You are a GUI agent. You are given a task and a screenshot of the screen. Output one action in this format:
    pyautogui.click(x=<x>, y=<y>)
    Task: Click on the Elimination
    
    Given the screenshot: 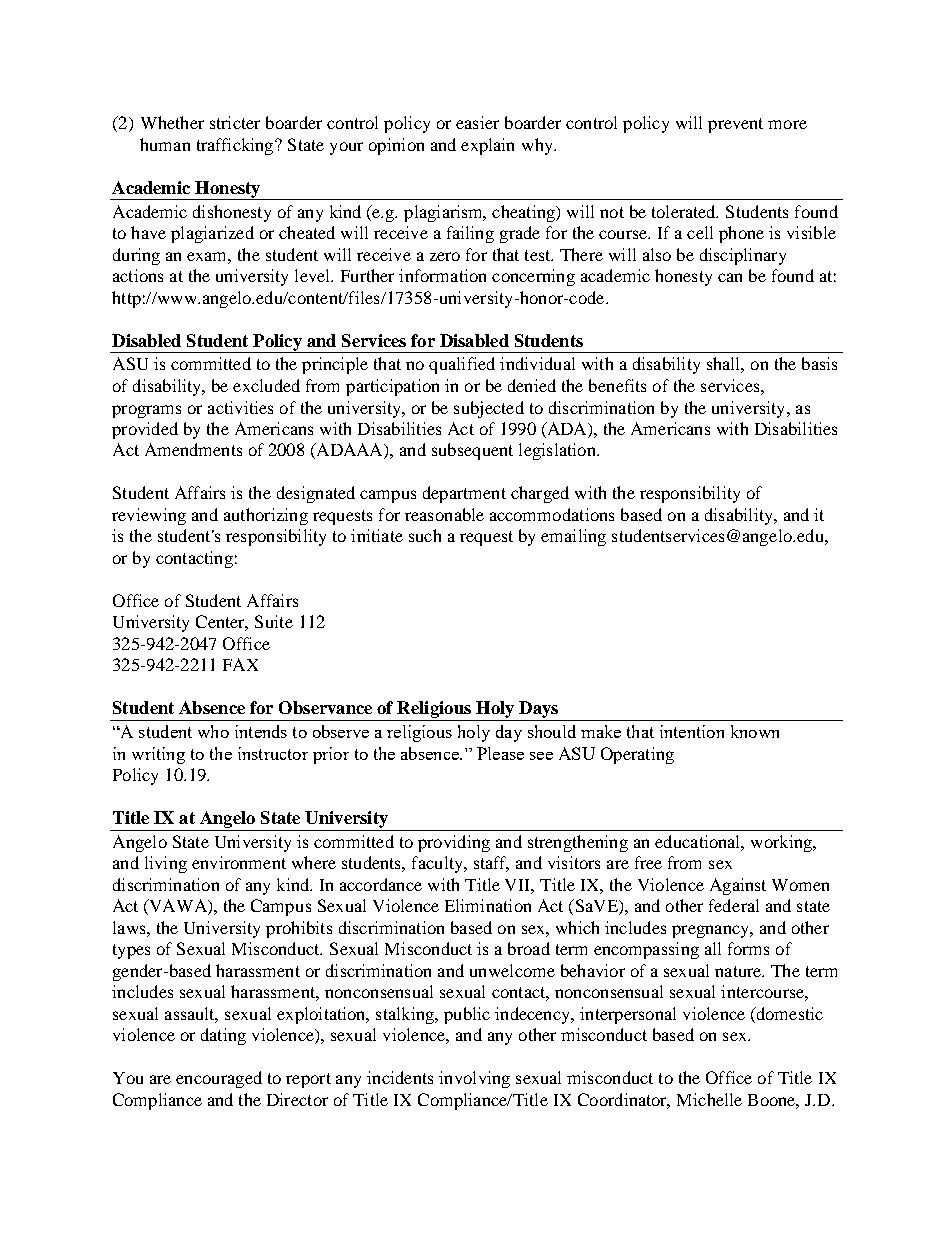 What is the action you would take?
    pyautogui.click(x=488, y=905)
